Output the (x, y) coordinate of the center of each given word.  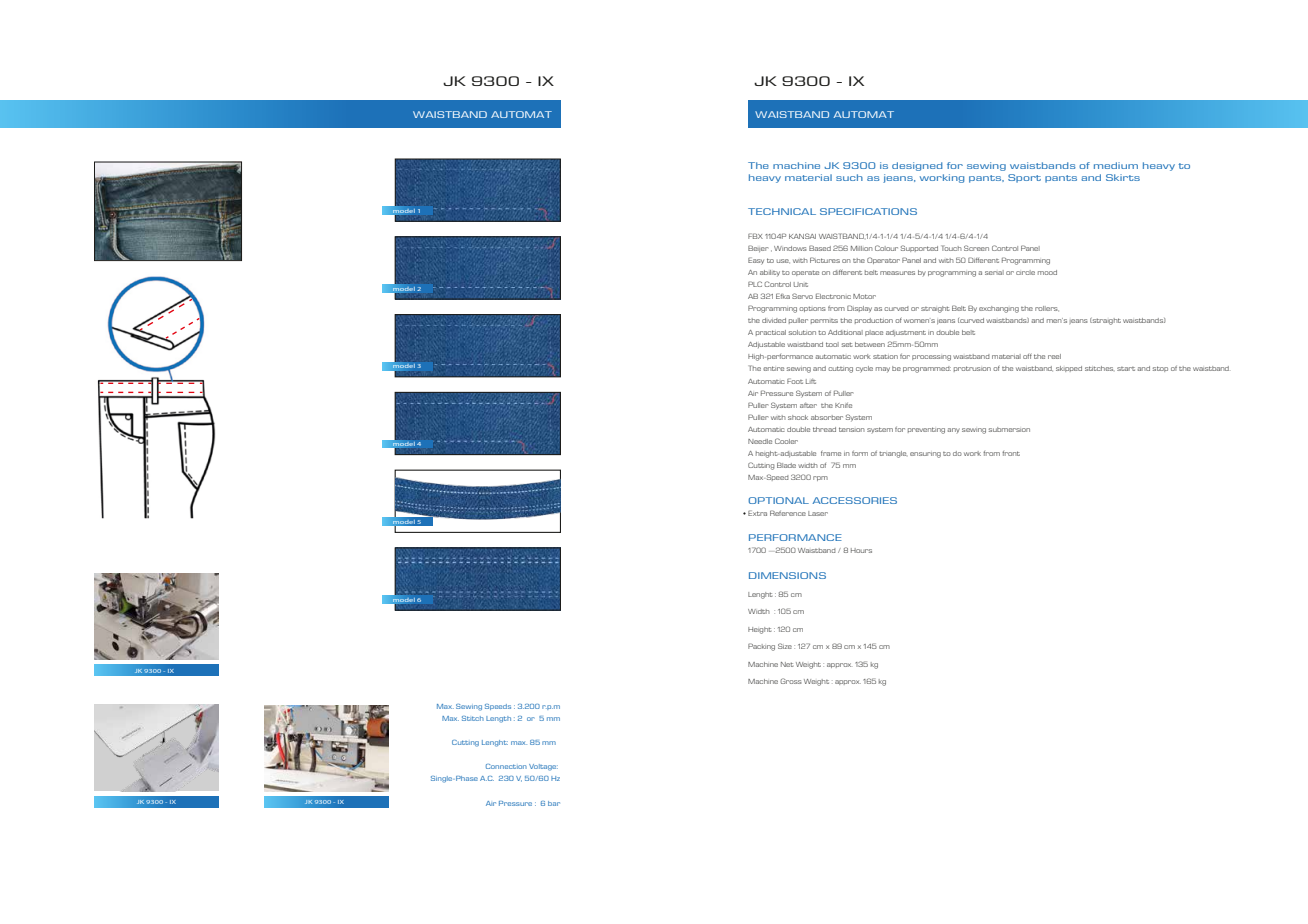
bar (554, 803)
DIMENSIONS (787, 575)
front (1011, 453)
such (849, 177)
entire (773, 368)
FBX (755, 236)
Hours (861, 550)
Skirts (1123, 177)
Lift (811, 381)
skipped (1069, 369)
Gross (791, 681)
